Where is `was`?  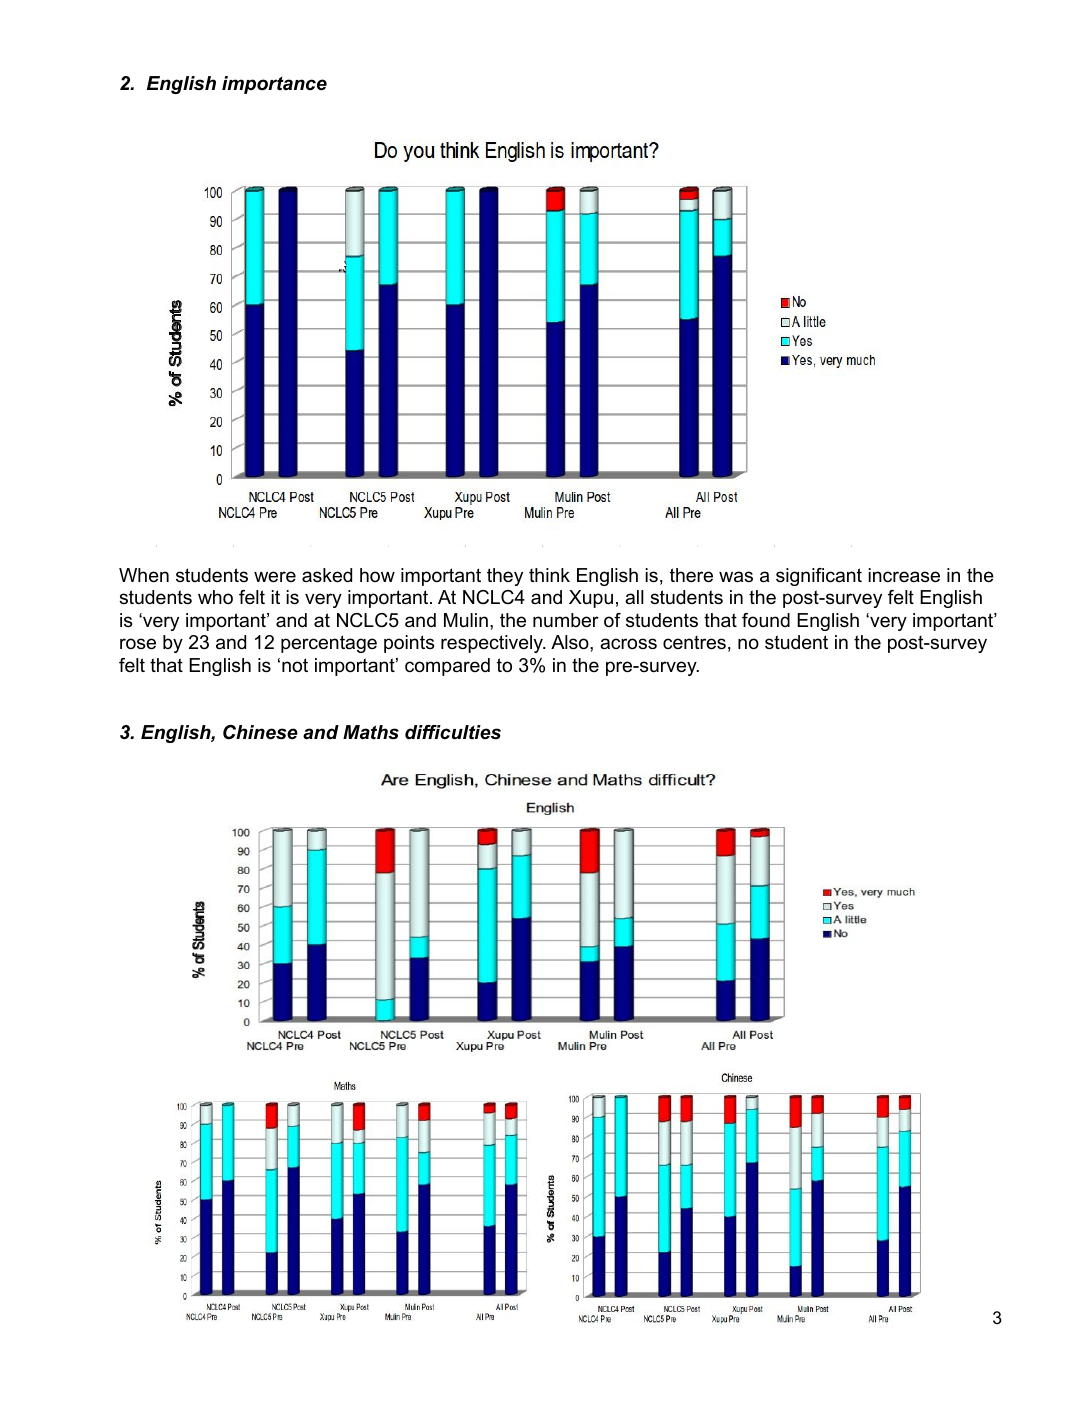 was is located at coordinates (736, 577).
